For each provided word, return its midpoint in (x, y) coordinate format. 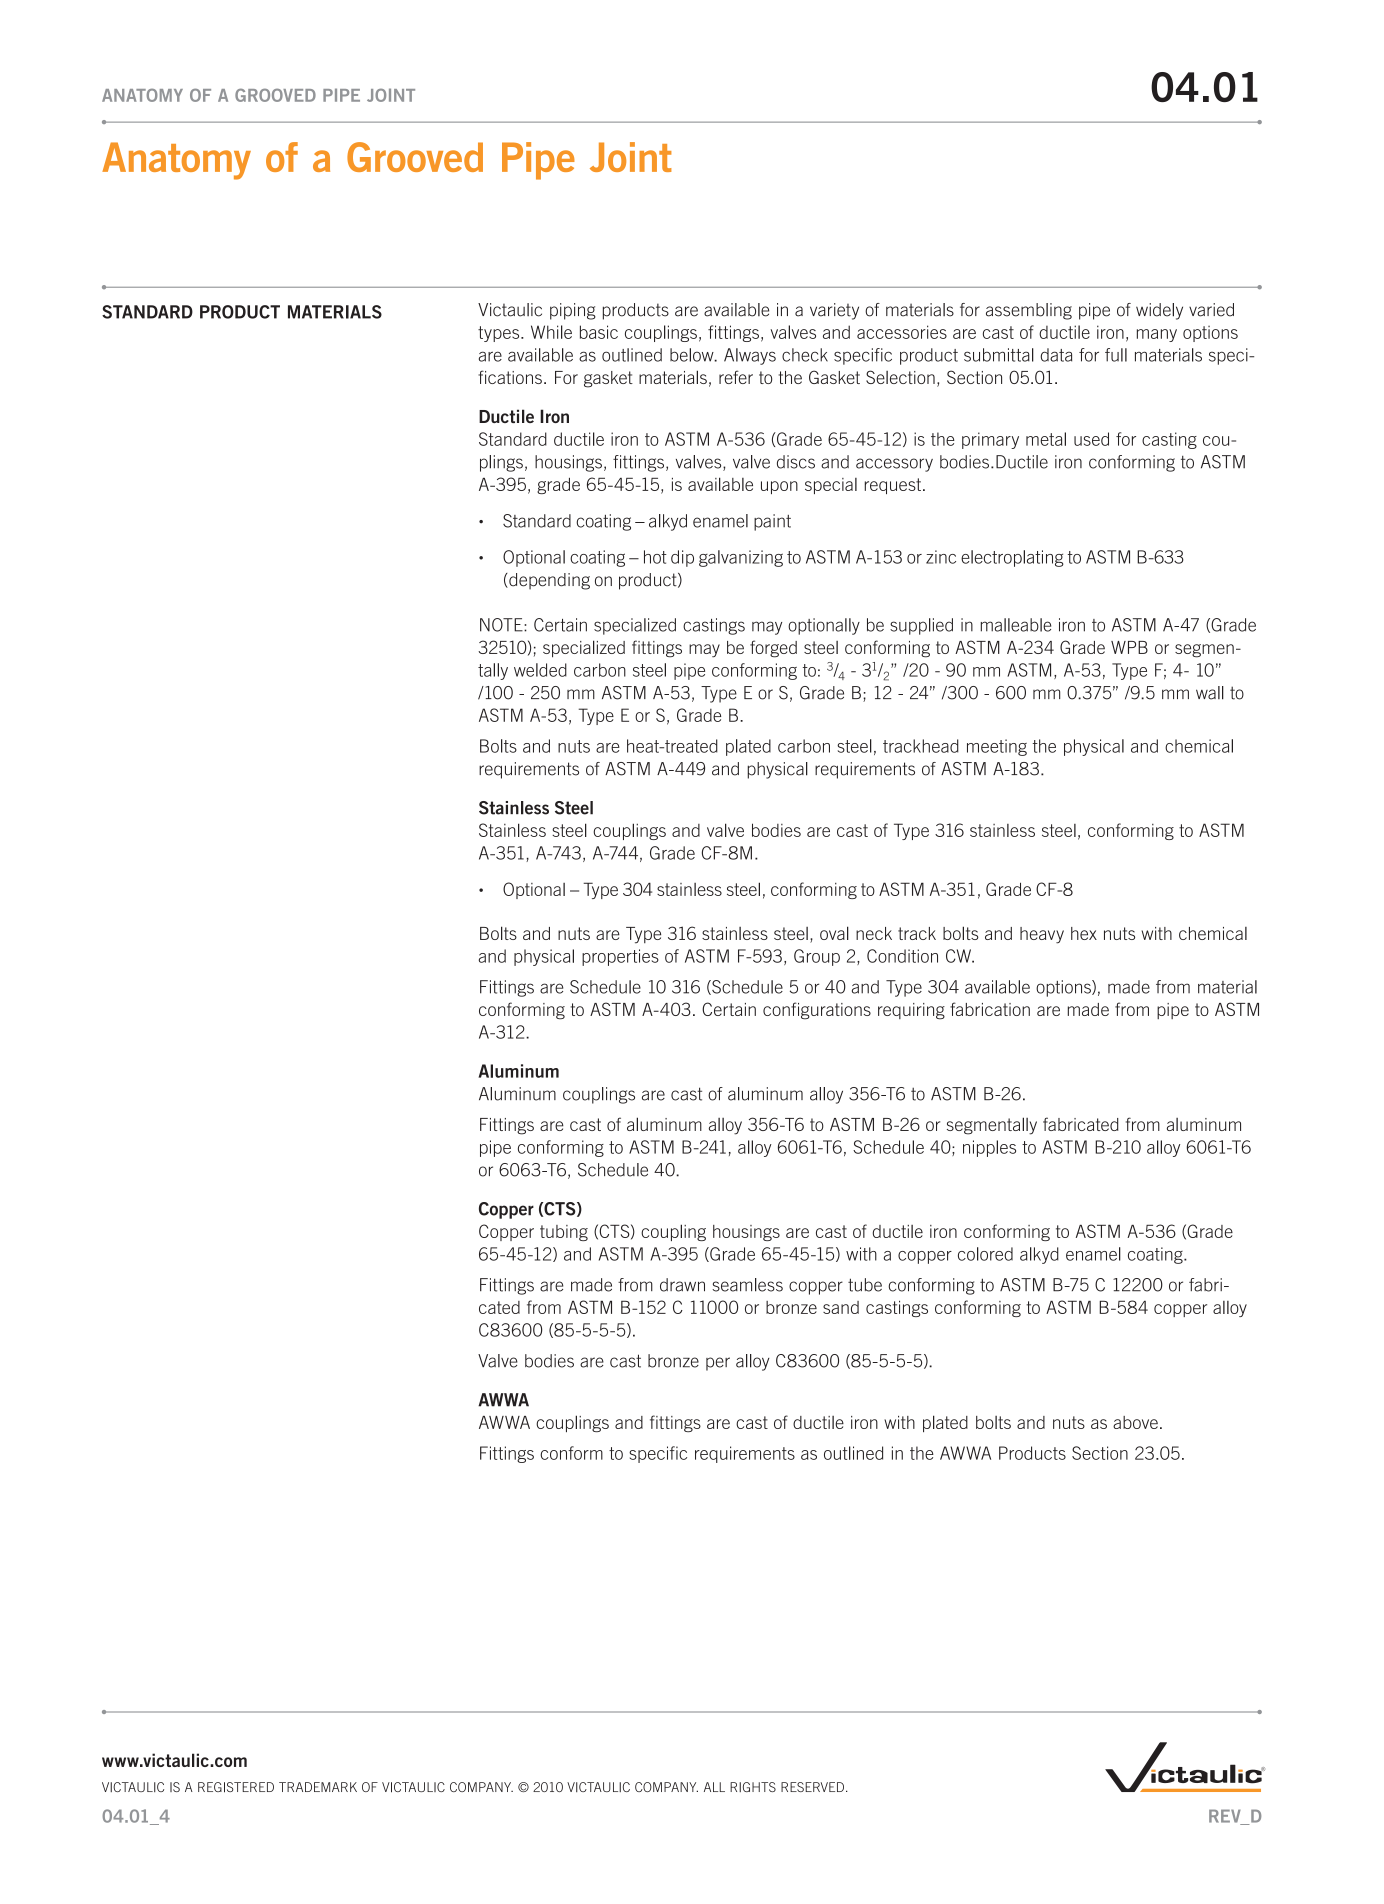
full (1116, 355)
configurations (817, 1011)
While (551, 332)
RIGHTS (753, 1787)
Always (750, 356)
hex (1084, 933)
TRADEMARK (318, 1787)
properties (620, 957)
